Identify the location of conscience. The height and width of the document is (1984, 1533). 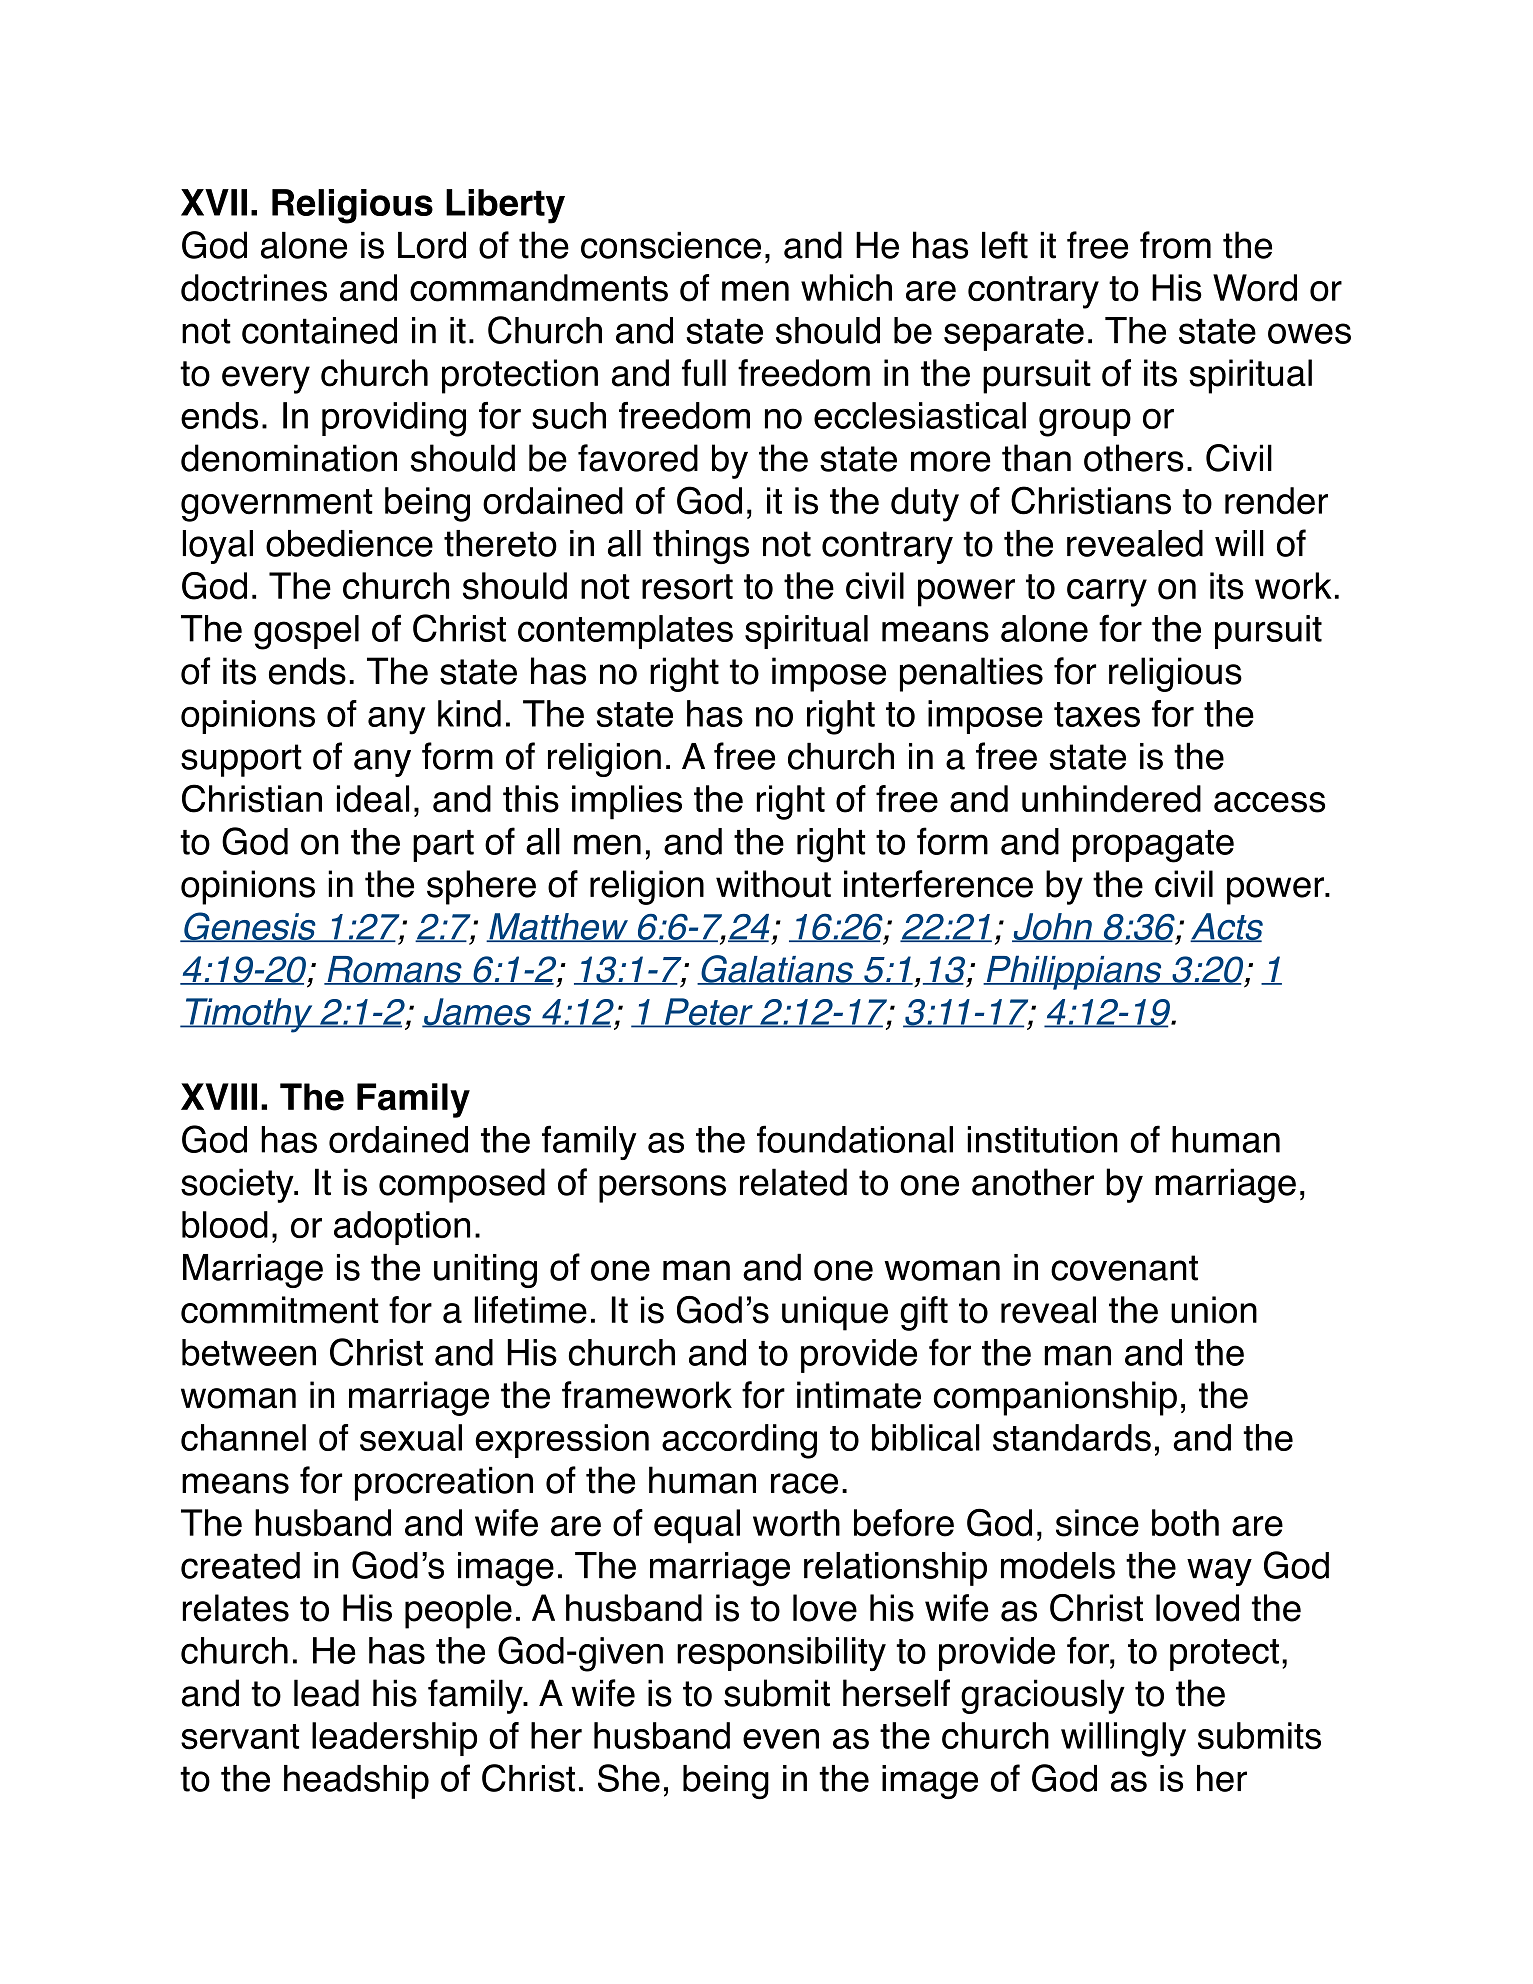
(671, 245).
